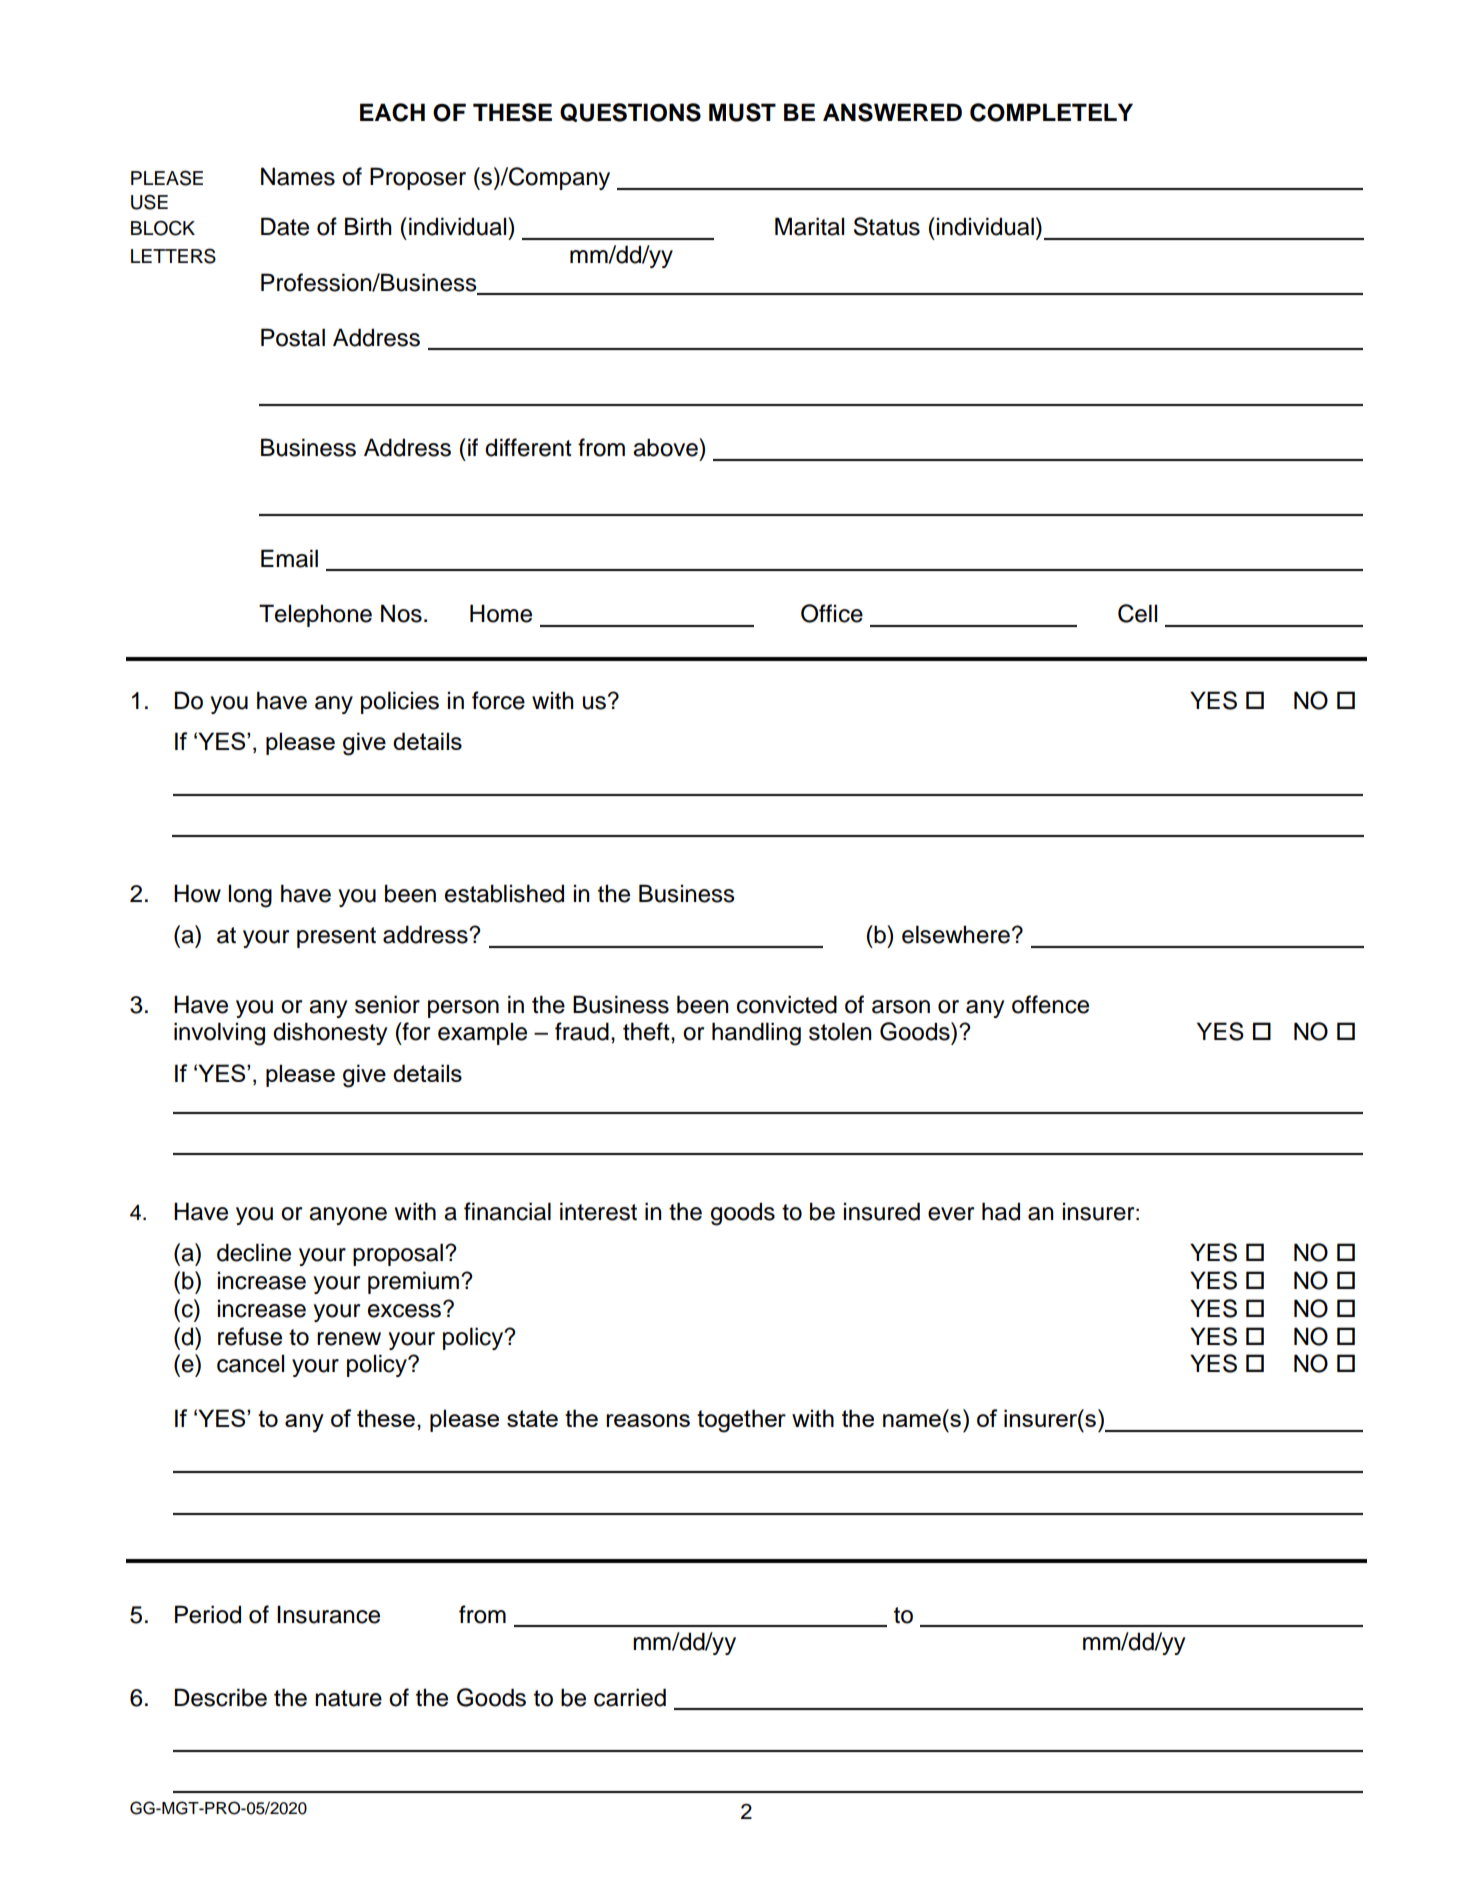  Describe the element at coordinates (285, 226) in the page. I see `Date` at that location.
